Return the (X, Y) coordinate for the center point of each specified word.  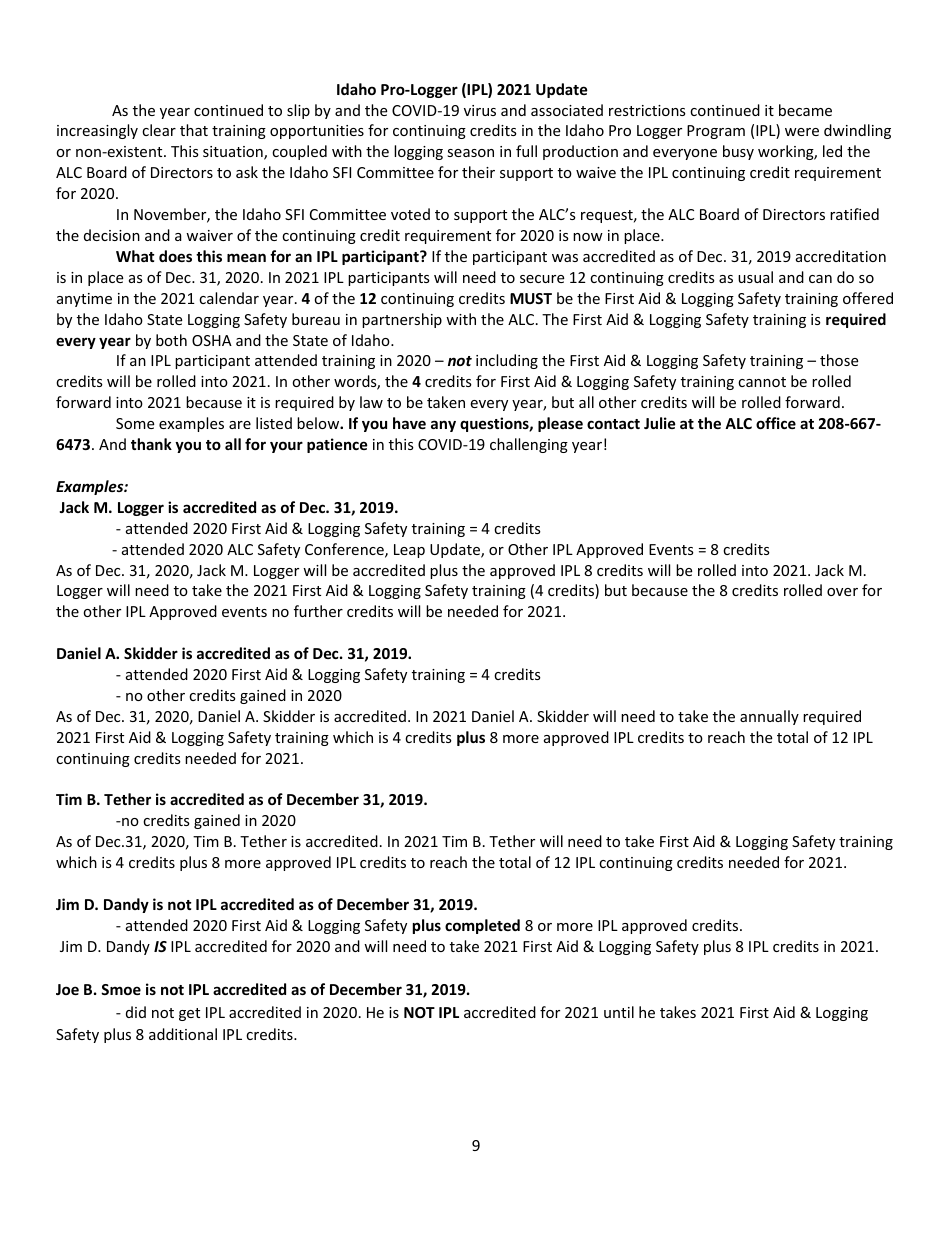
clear (159, 130)
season (470, 153)
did (136, 1012)
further (318, 611)
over (842, 592)
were (802, 132)
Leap (409, 551)
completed (482, 926)
